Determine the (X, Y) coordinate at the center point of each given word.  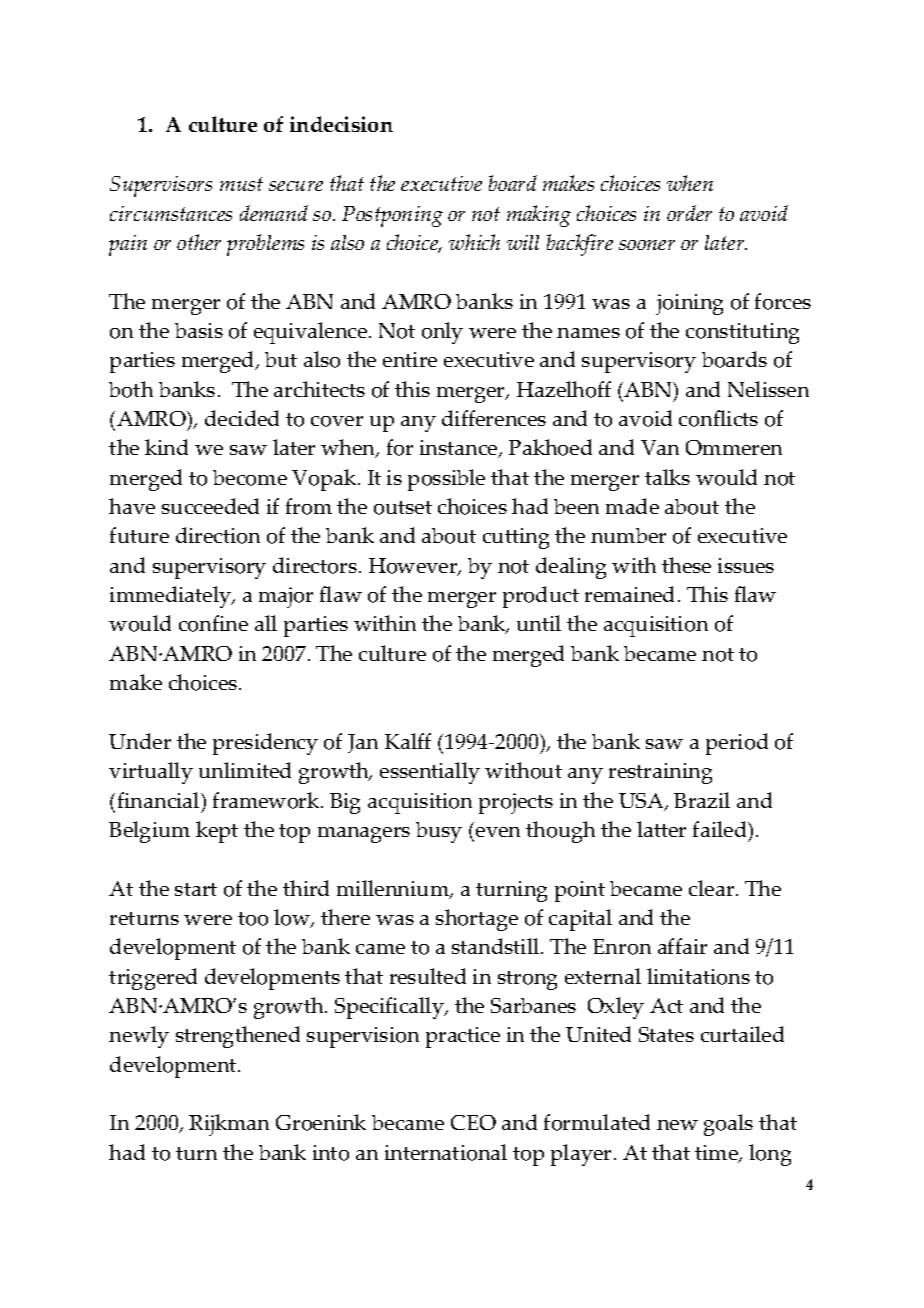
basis (199, 330)
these (686, 565)
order (689, 213)
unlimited (245, 770)
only (442, 333)
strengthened (238, 1037)
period (737, 744)
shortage (477, 920)
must (241, 184)
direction (218, 535)
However (414, 567)
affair (682, 946)
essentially (430, 773)
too (253, 919)
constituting (742, 333)
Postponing (392, 216)
